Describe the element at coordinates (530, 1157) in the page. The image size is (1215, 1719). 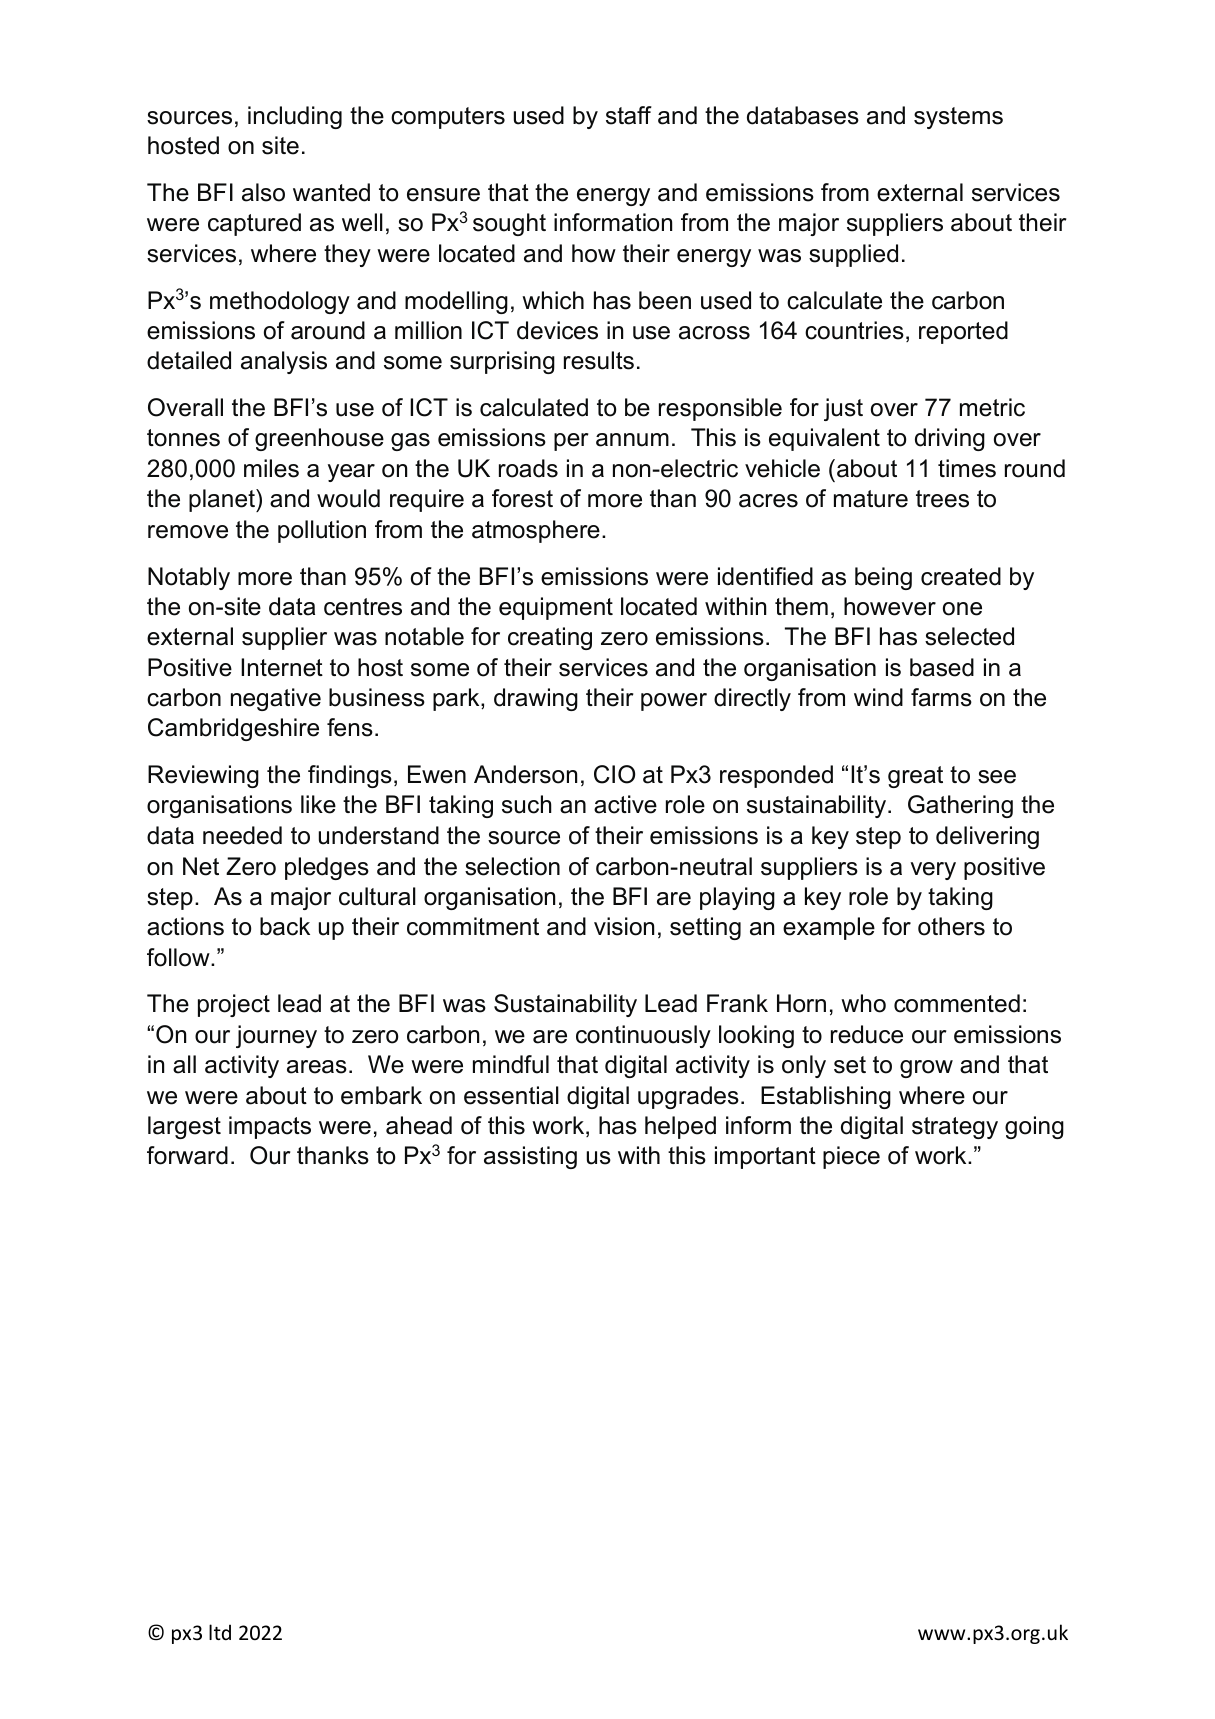
I see `assisting` at that location.
